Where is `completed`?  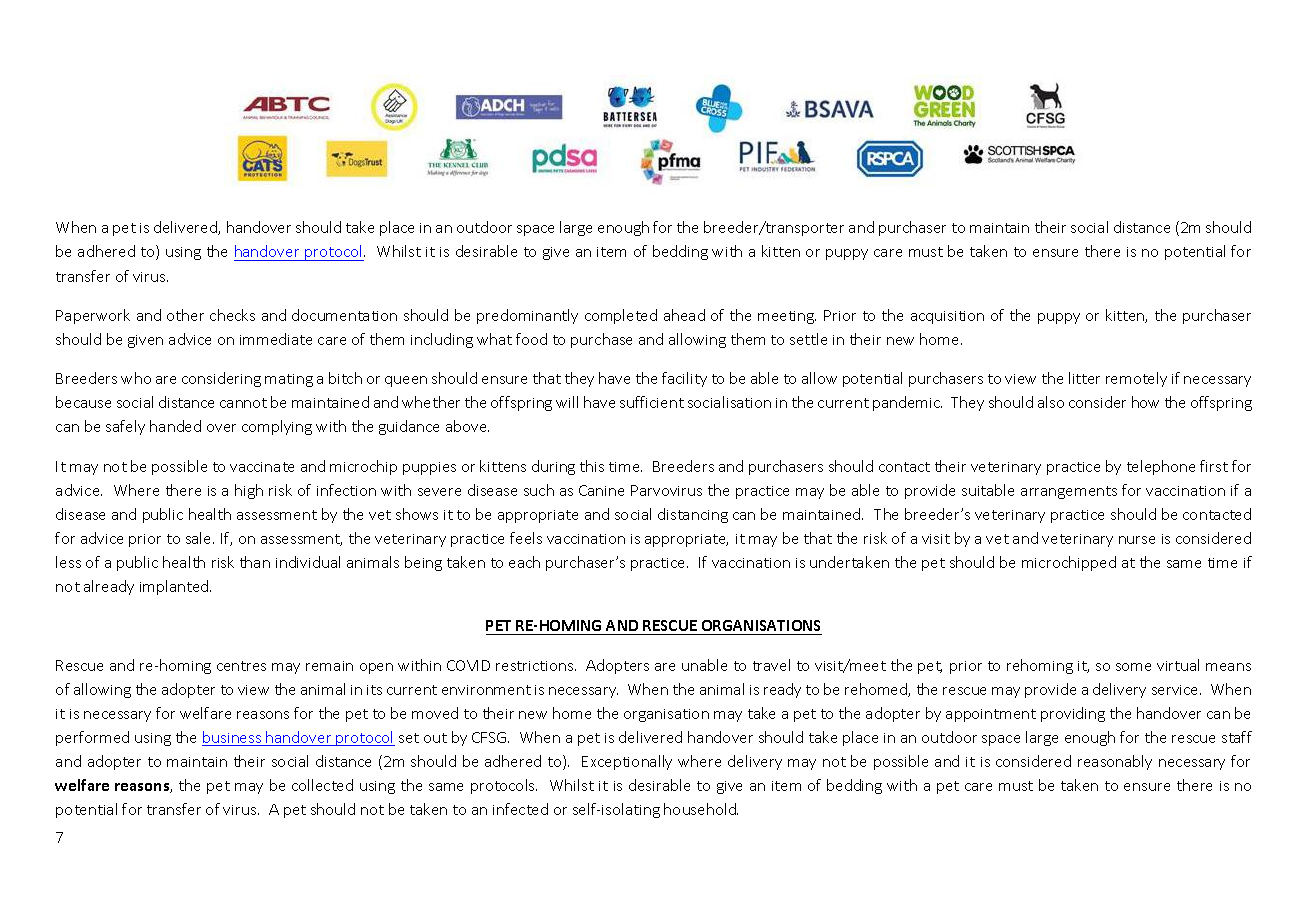 completed is located at coordinates (621, 316).
